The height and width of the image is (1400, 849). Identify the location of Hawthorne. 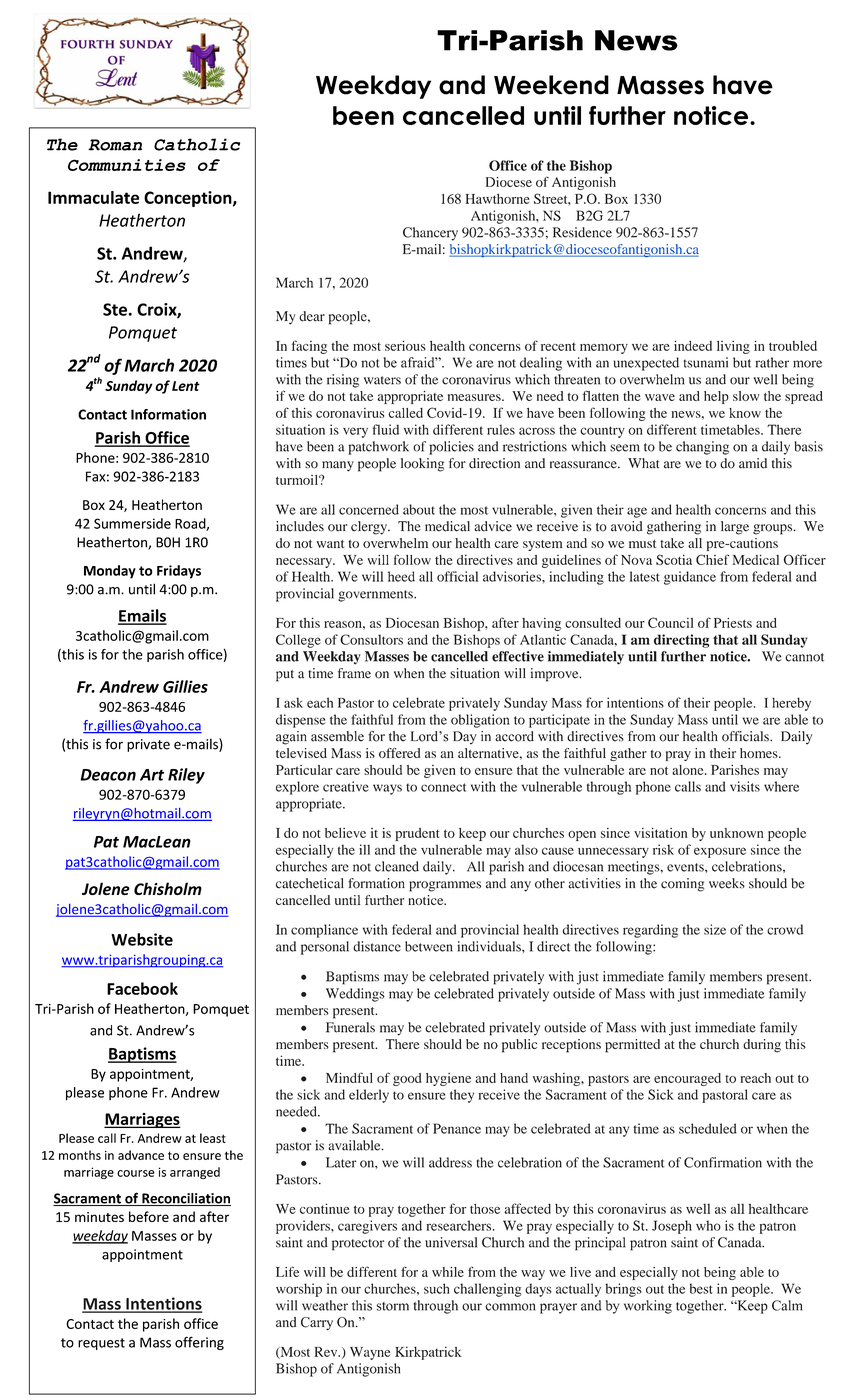
(497, 199).
